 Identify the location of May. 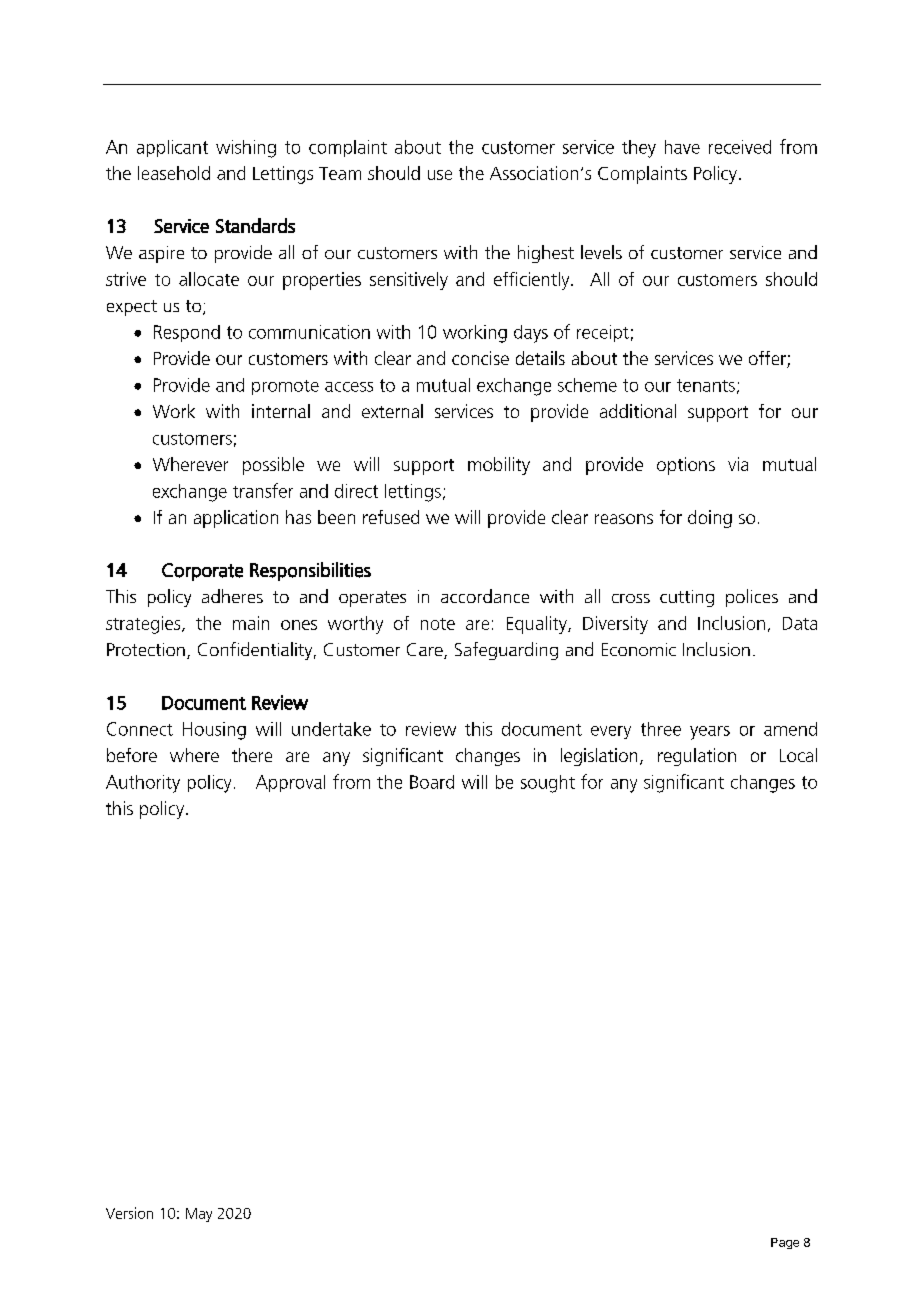
(199, 1215).
